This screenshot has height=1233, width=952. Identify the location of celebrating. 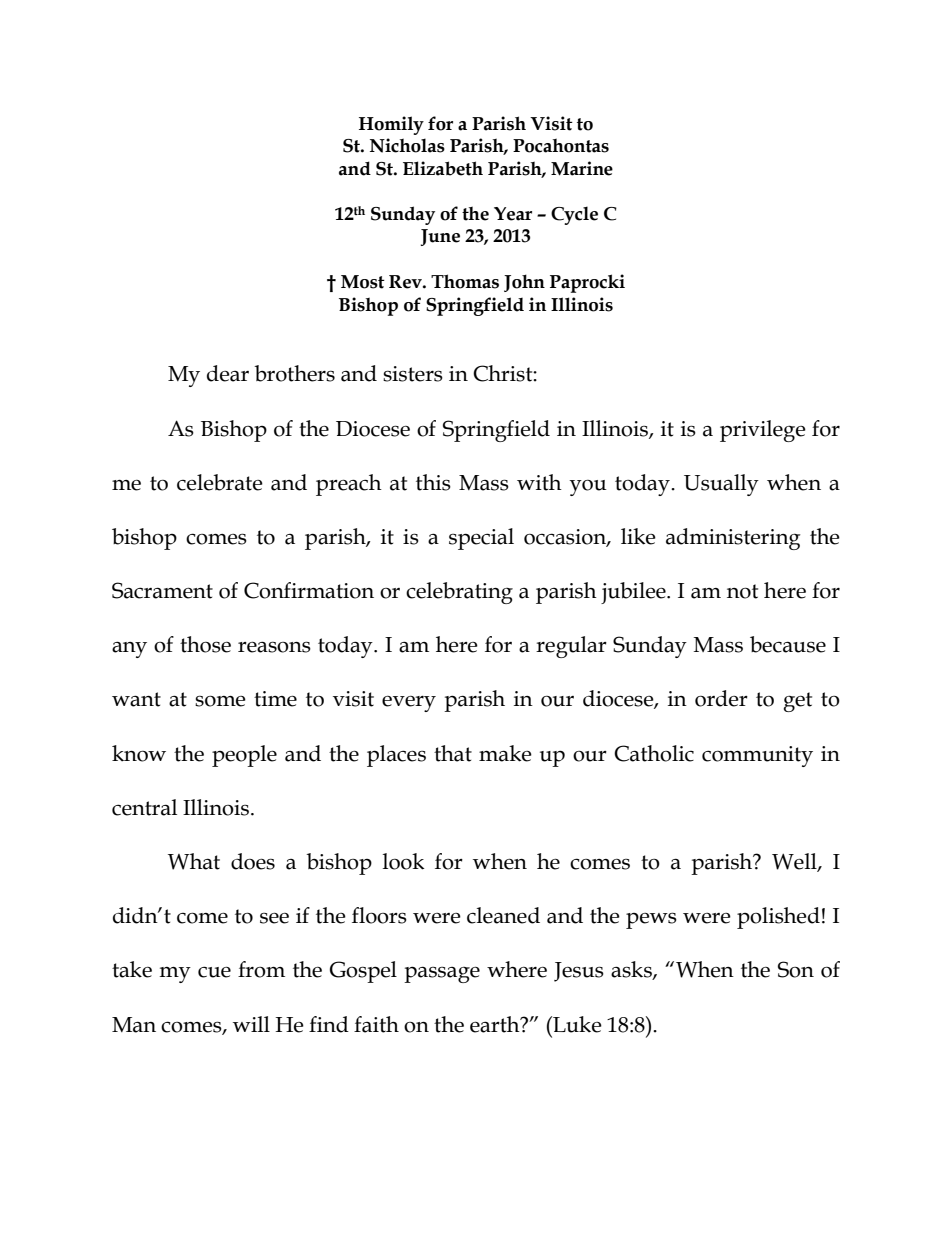
(459, 593).
